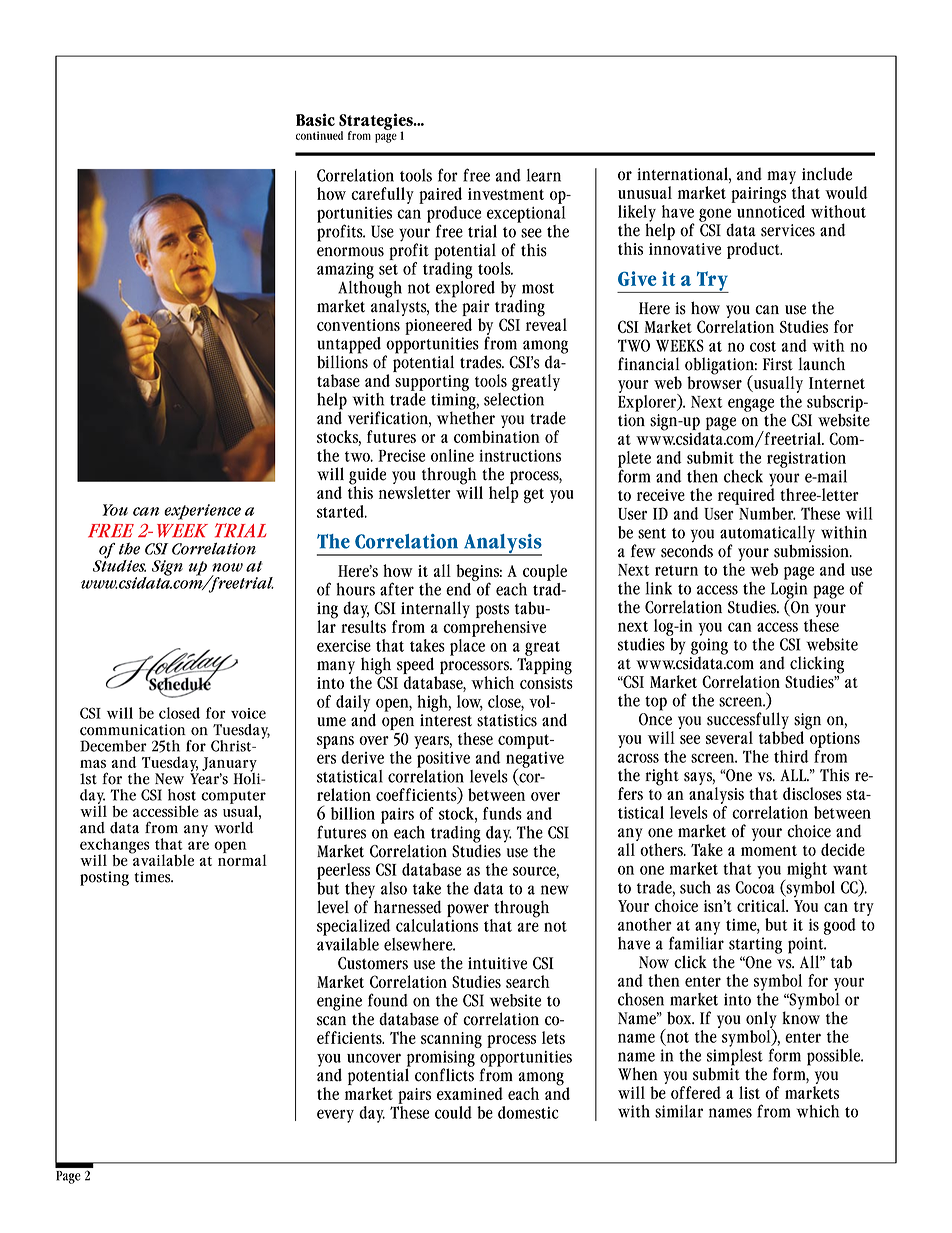  Describe the element at coordinates (781, 177) in the document. I see `may` at that location.
